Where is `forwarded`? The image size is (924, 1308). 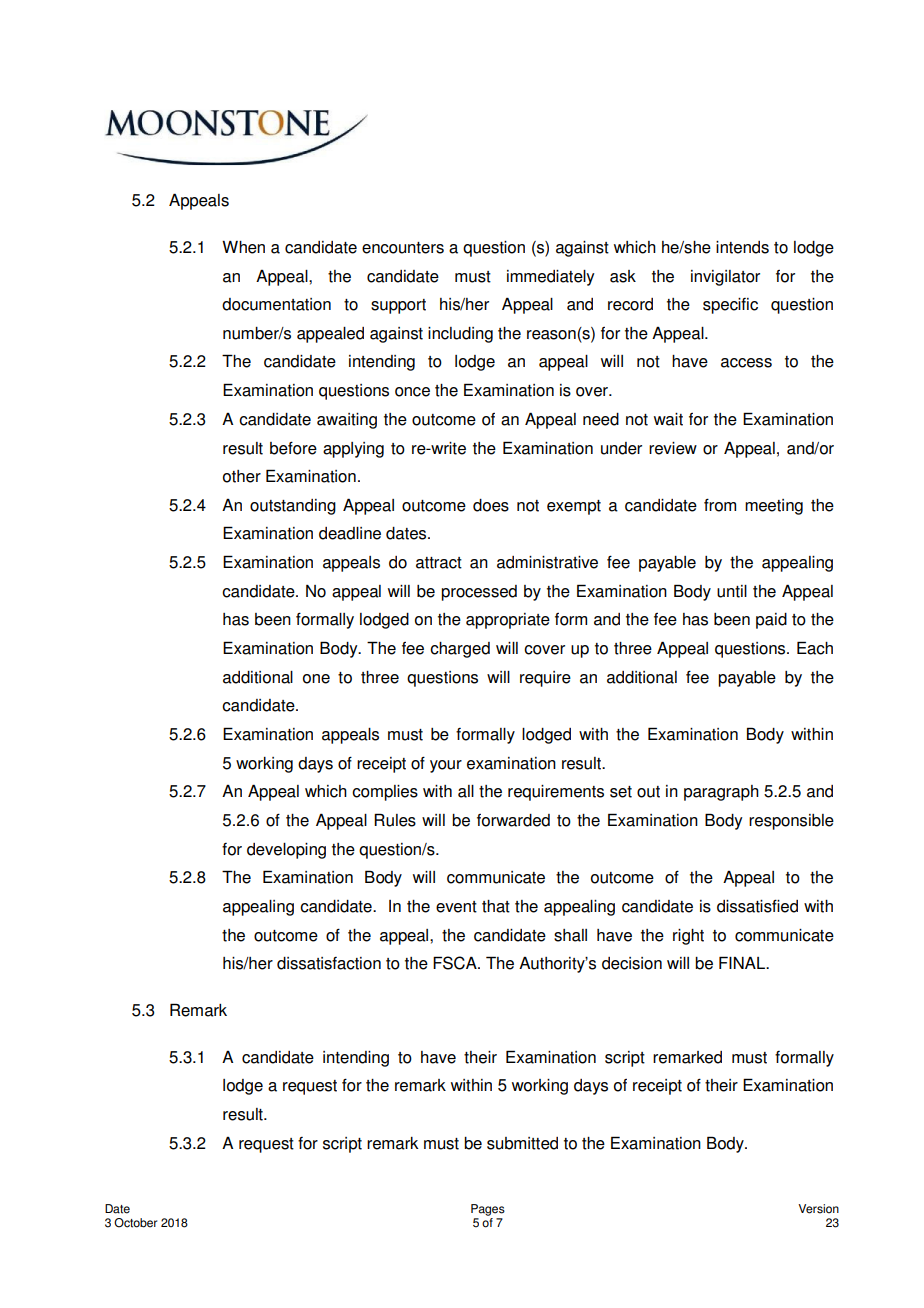 forwarded is located at coordinates (513, 820).
